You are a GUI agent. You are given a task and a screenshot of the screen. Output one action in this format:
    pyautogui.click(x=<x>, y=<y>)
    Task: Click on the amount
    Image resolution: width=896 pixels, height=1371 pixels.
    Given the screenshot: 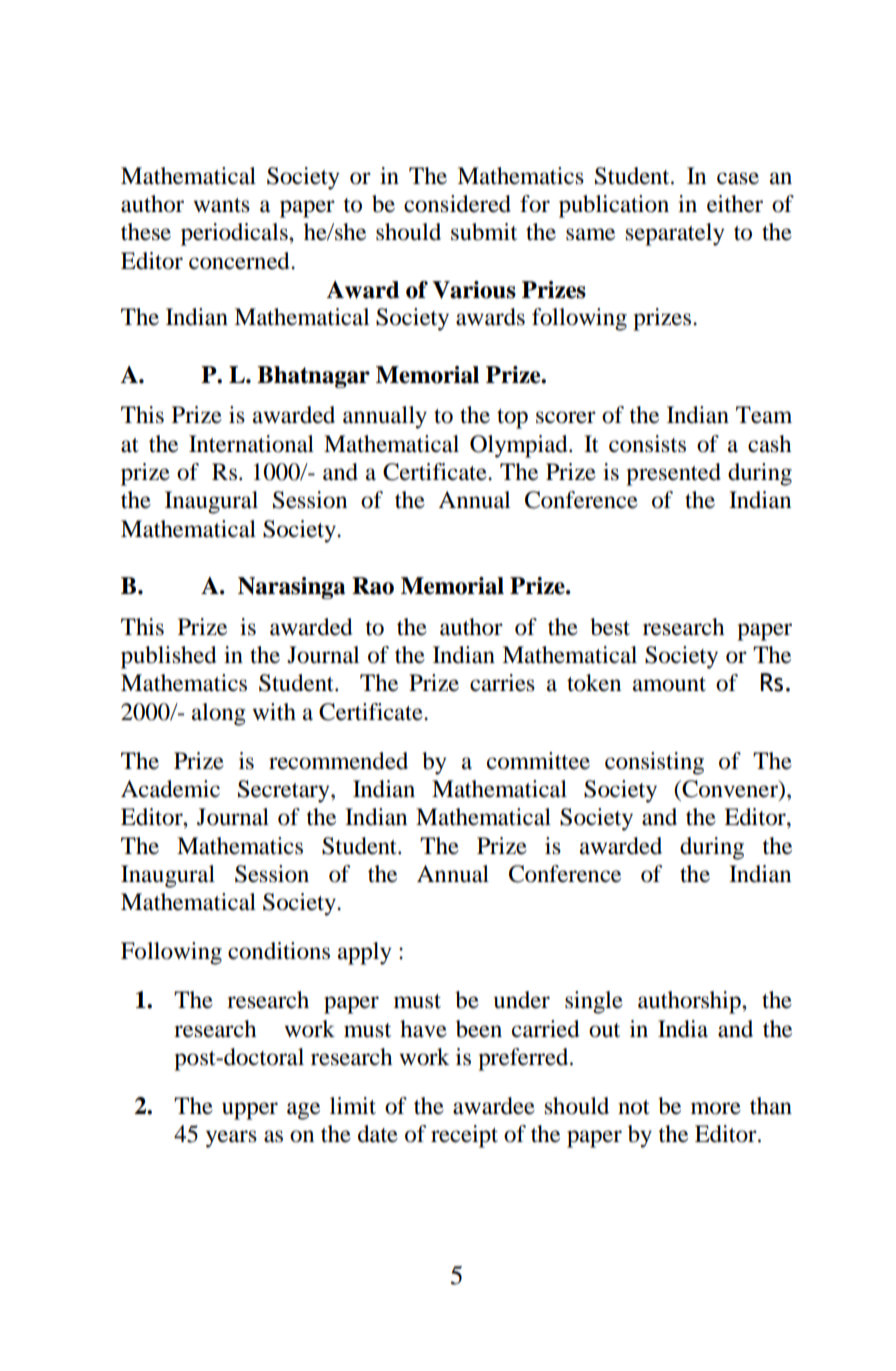 What is the action you would take?
    pyautogui.click(x=669, y=684)
